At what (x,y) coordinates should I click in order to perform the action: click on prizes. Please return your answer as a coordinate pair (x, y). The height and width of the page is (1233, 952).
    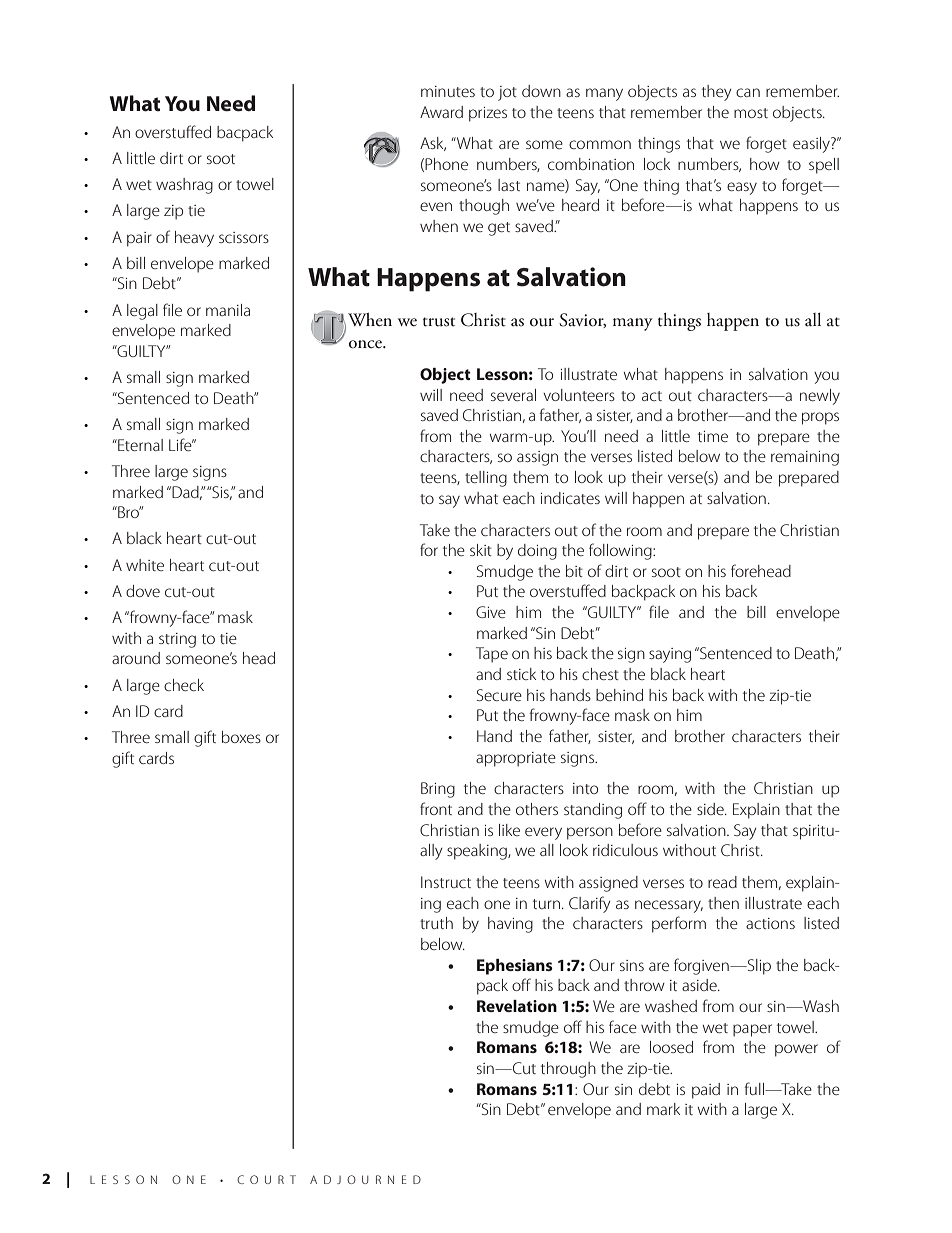
    Looking at the image, I should click on (488, 114).
